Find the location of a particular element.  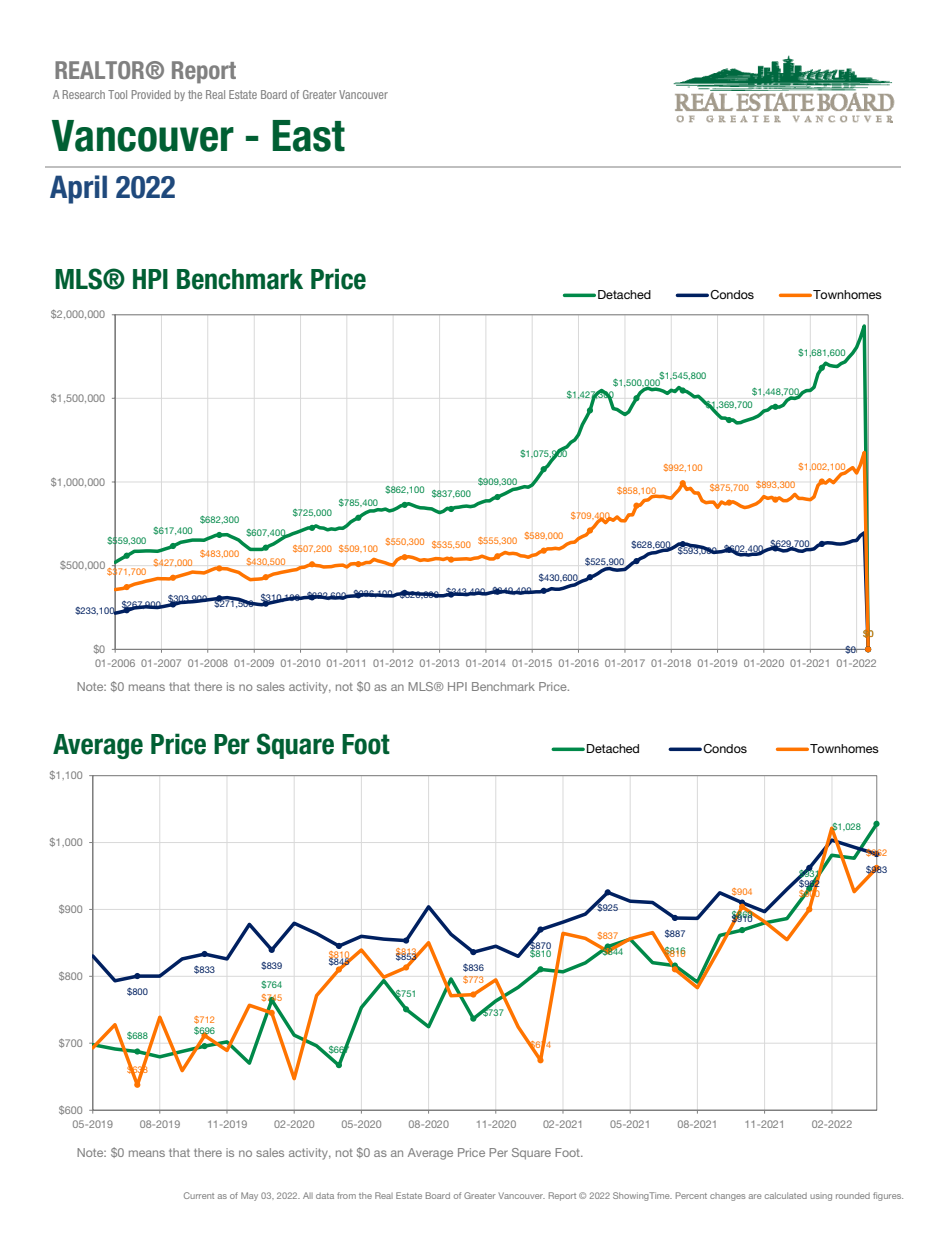

May is located at coordinates (249, 1196).
